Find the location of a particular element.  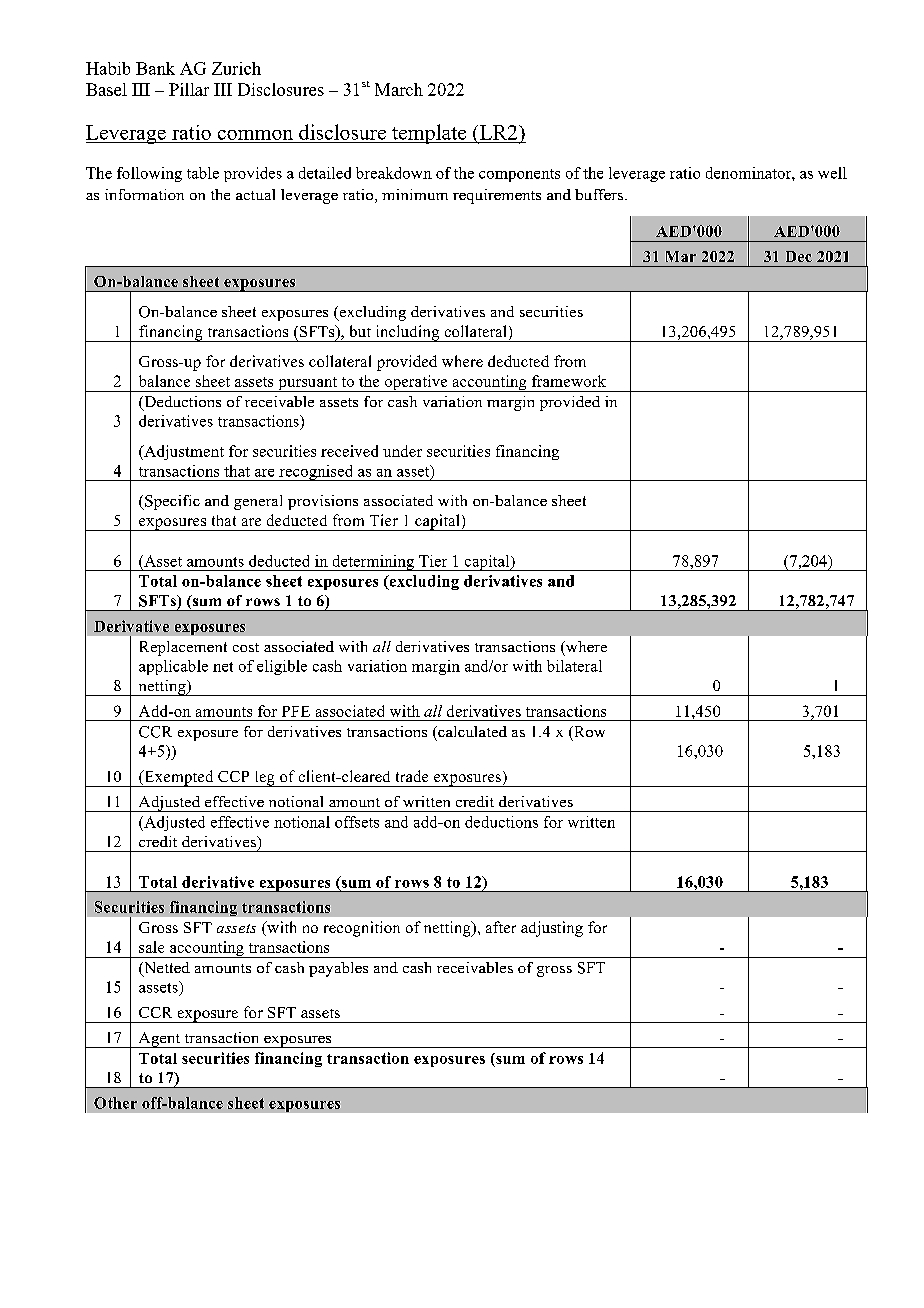

trade is located at coordinates (412, 776).
